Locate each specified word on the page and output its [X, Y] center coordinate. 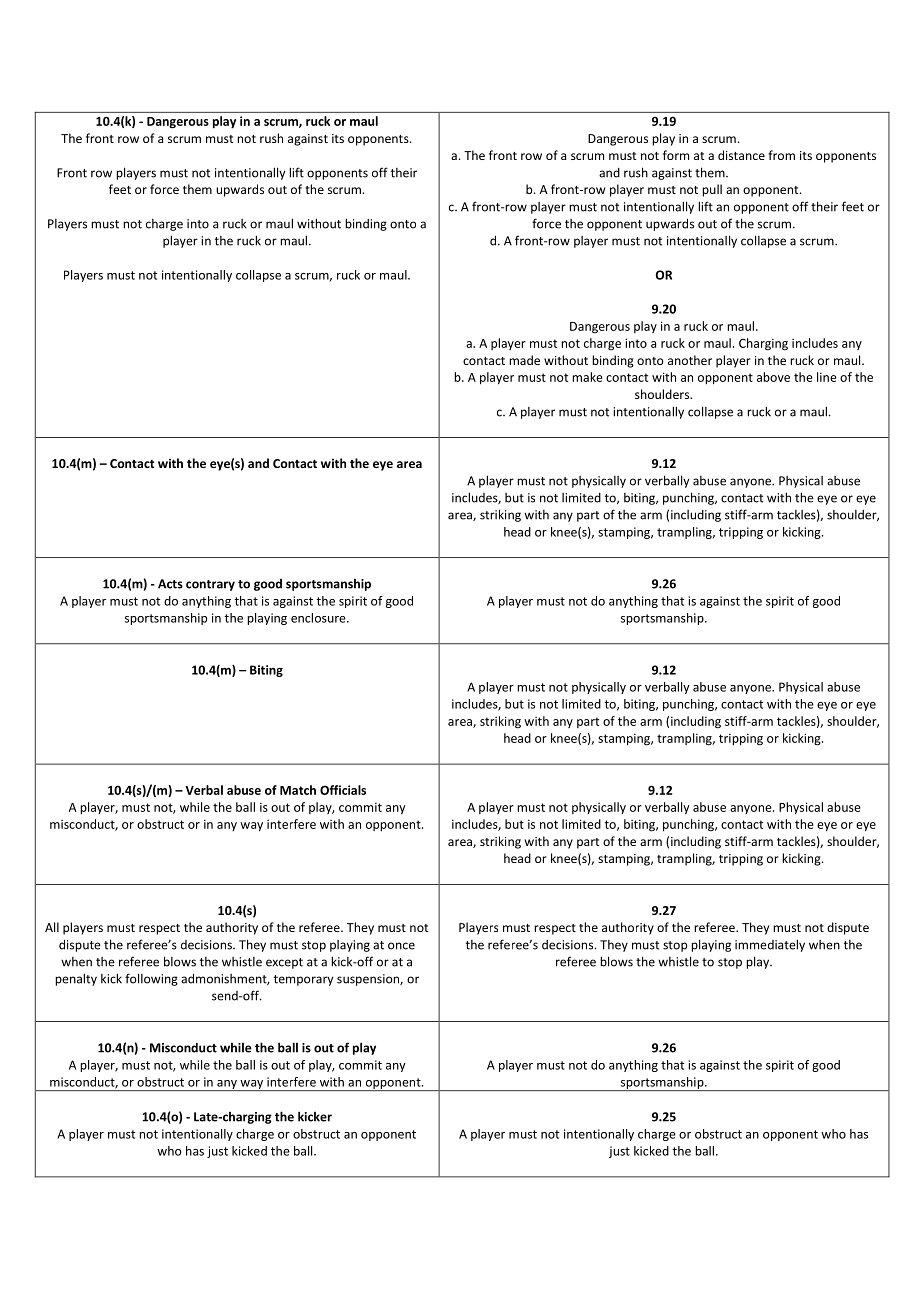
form [676, 155]
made [524, 360]
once [401, 946]
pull [712, 190]
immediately [770, 945]
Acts [170, 584]
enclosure [319, 618]
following [151, 979]
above [773, 377]
